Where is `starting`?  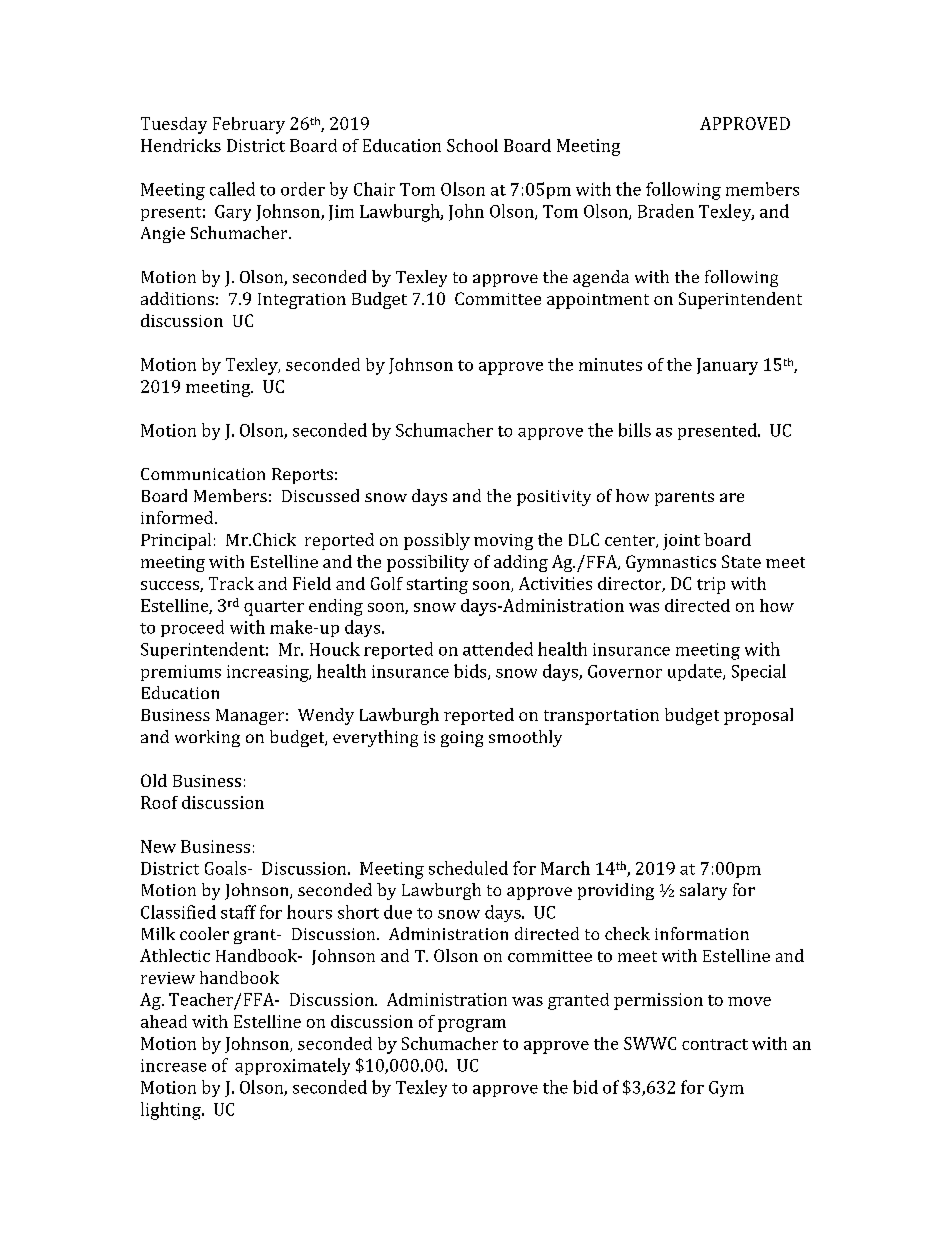
starting is located at coordinates (437, 585).
